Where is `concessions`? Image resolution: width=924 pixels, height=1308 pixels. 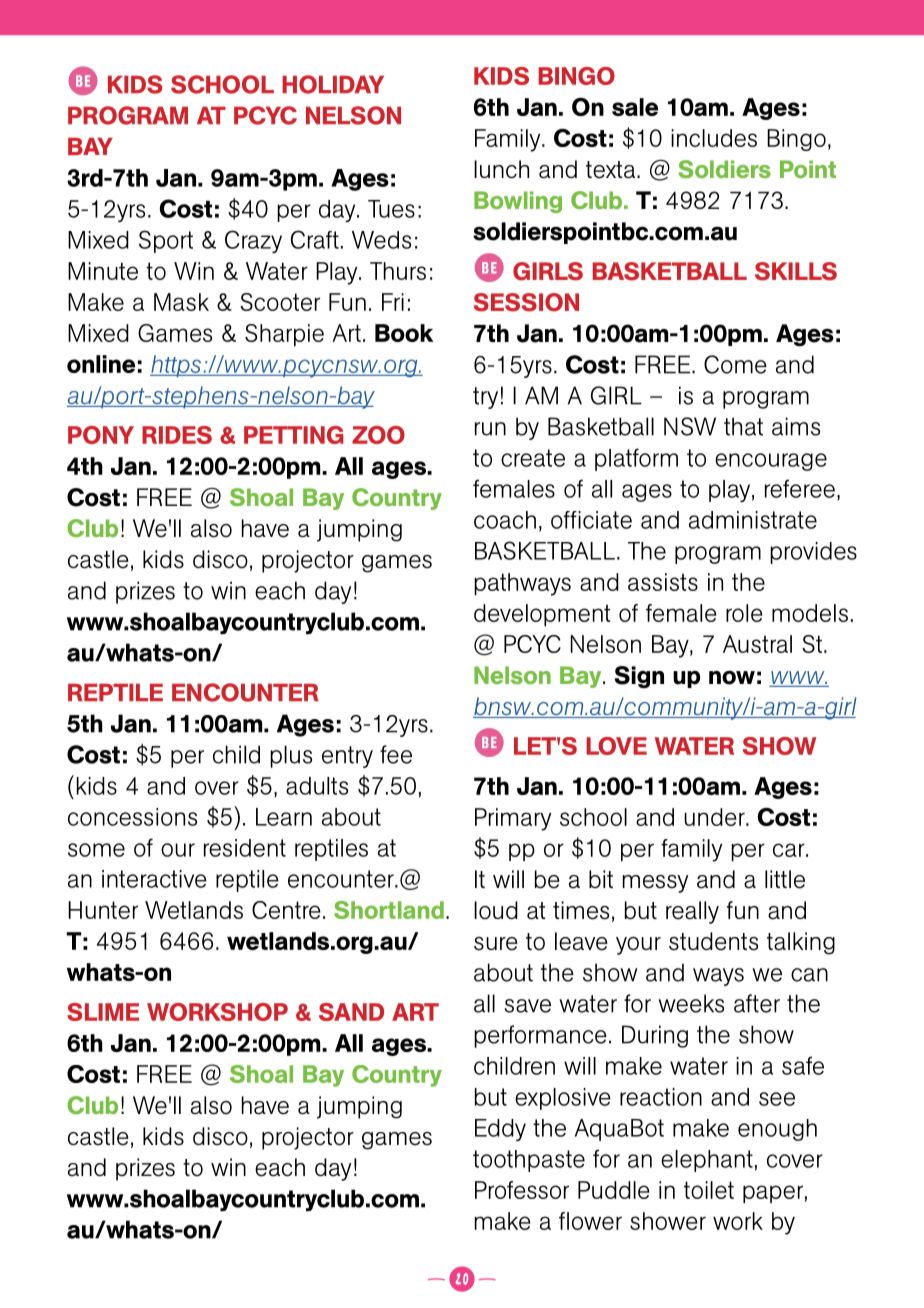
concessions is located at coordinates (132, 817).
